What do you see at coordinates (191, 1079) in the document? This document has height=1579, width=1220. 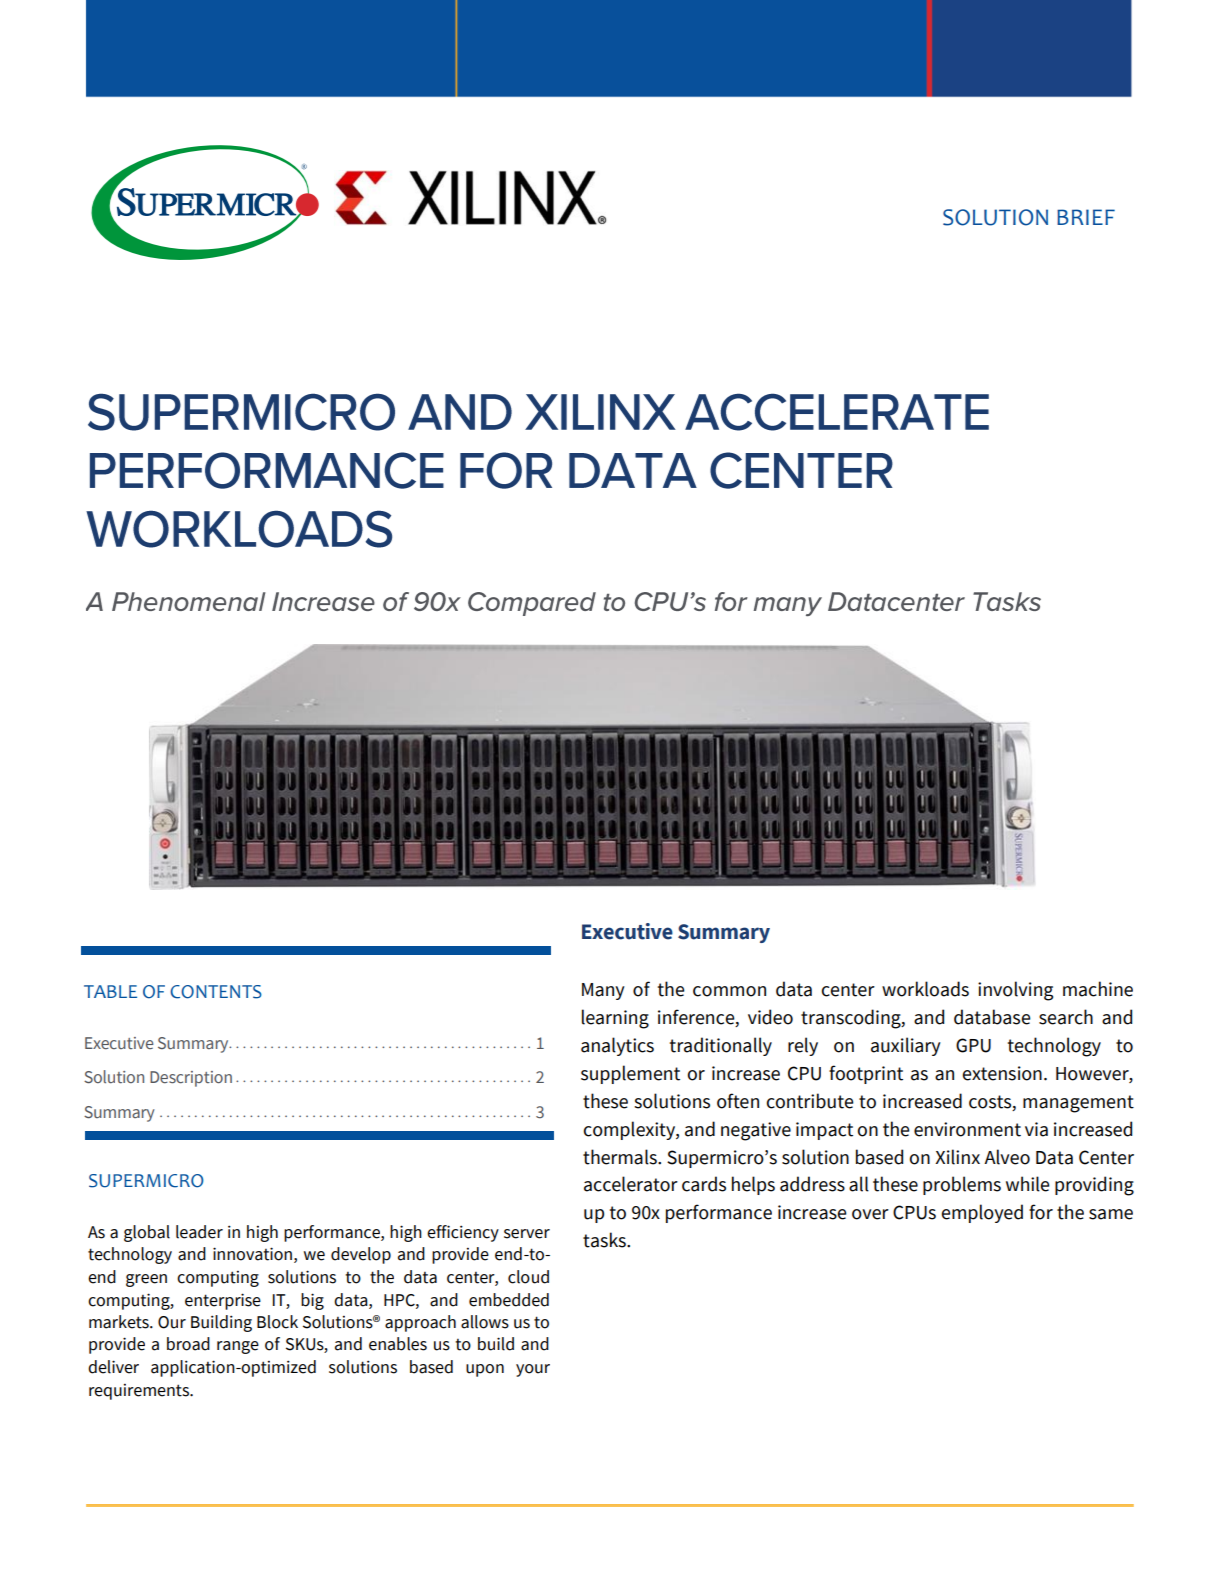 I see `Description` at bounding box center [191, 1079].
